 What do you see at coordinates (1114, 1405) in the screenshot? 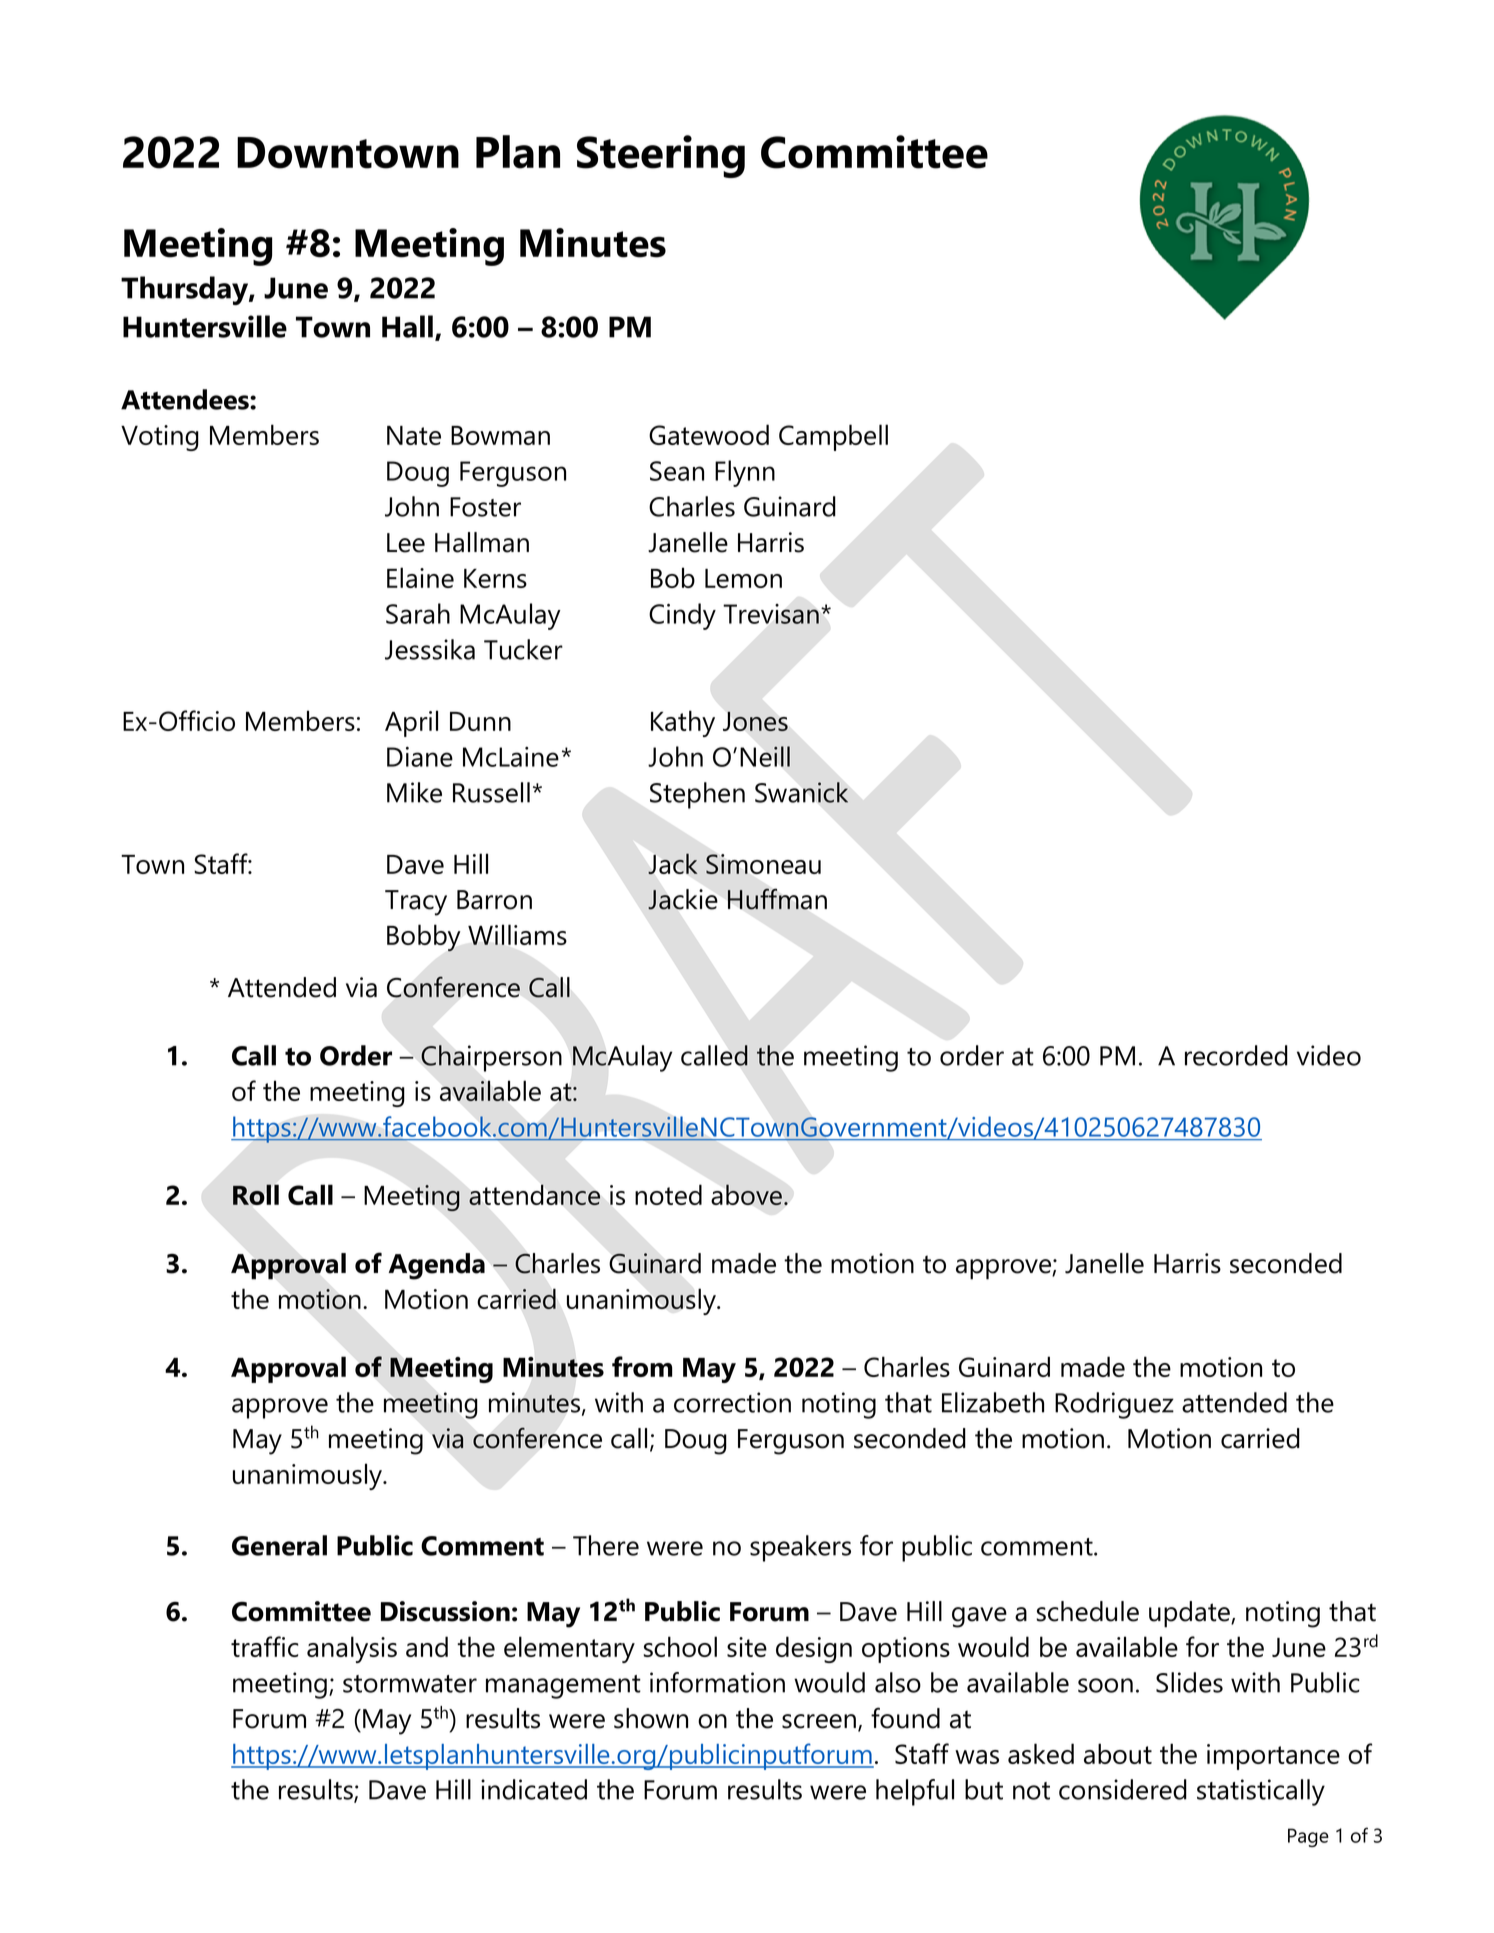
I see `Rodriguez` at bounding box center [1114, 1405].
